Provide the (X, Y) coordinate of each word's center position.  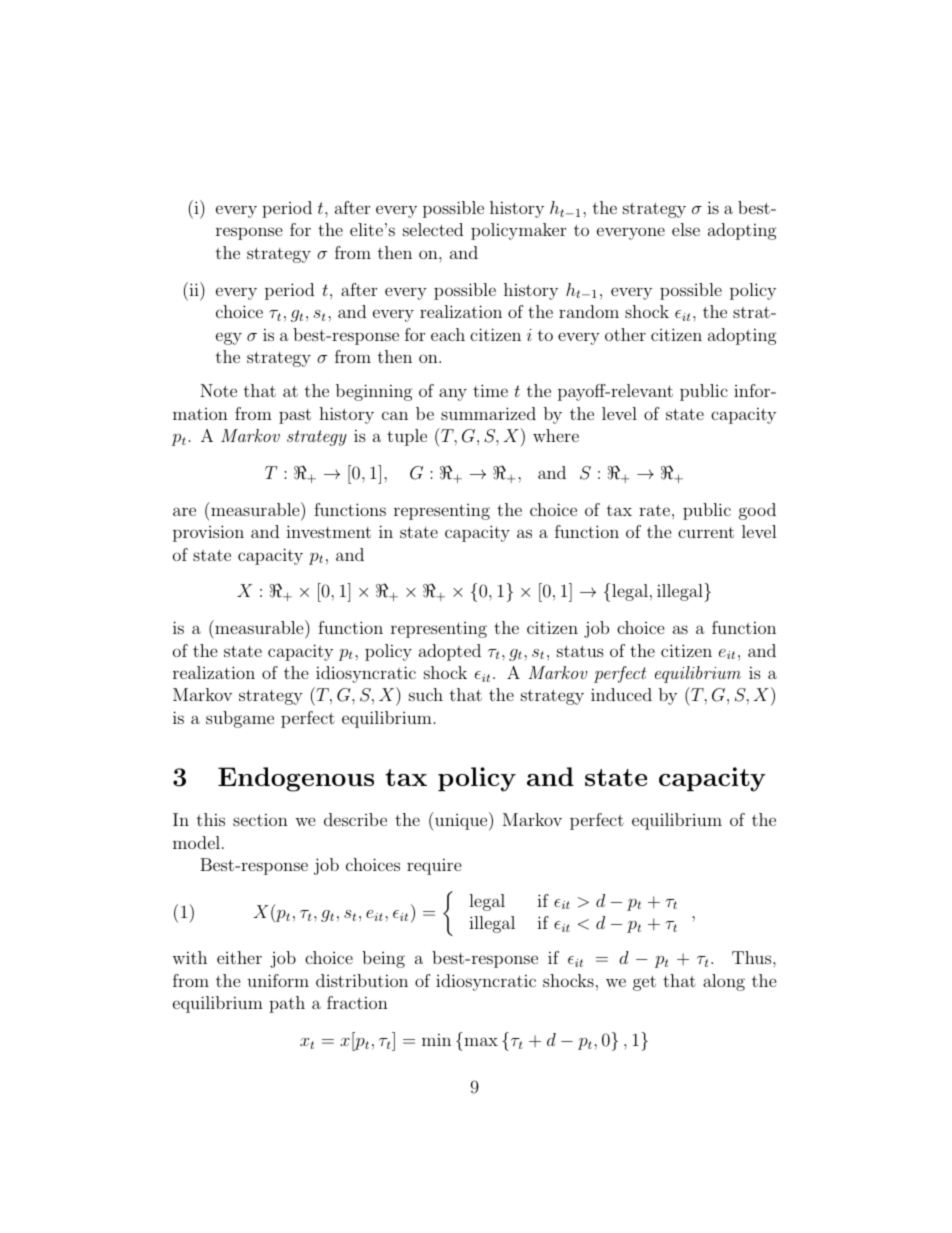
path (287, 1004)
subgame (240, 719)
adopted (450, 652)
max (481, 1041)
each (448, 334)
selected (433, 229)
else (686, 229)
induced (621, 694)
